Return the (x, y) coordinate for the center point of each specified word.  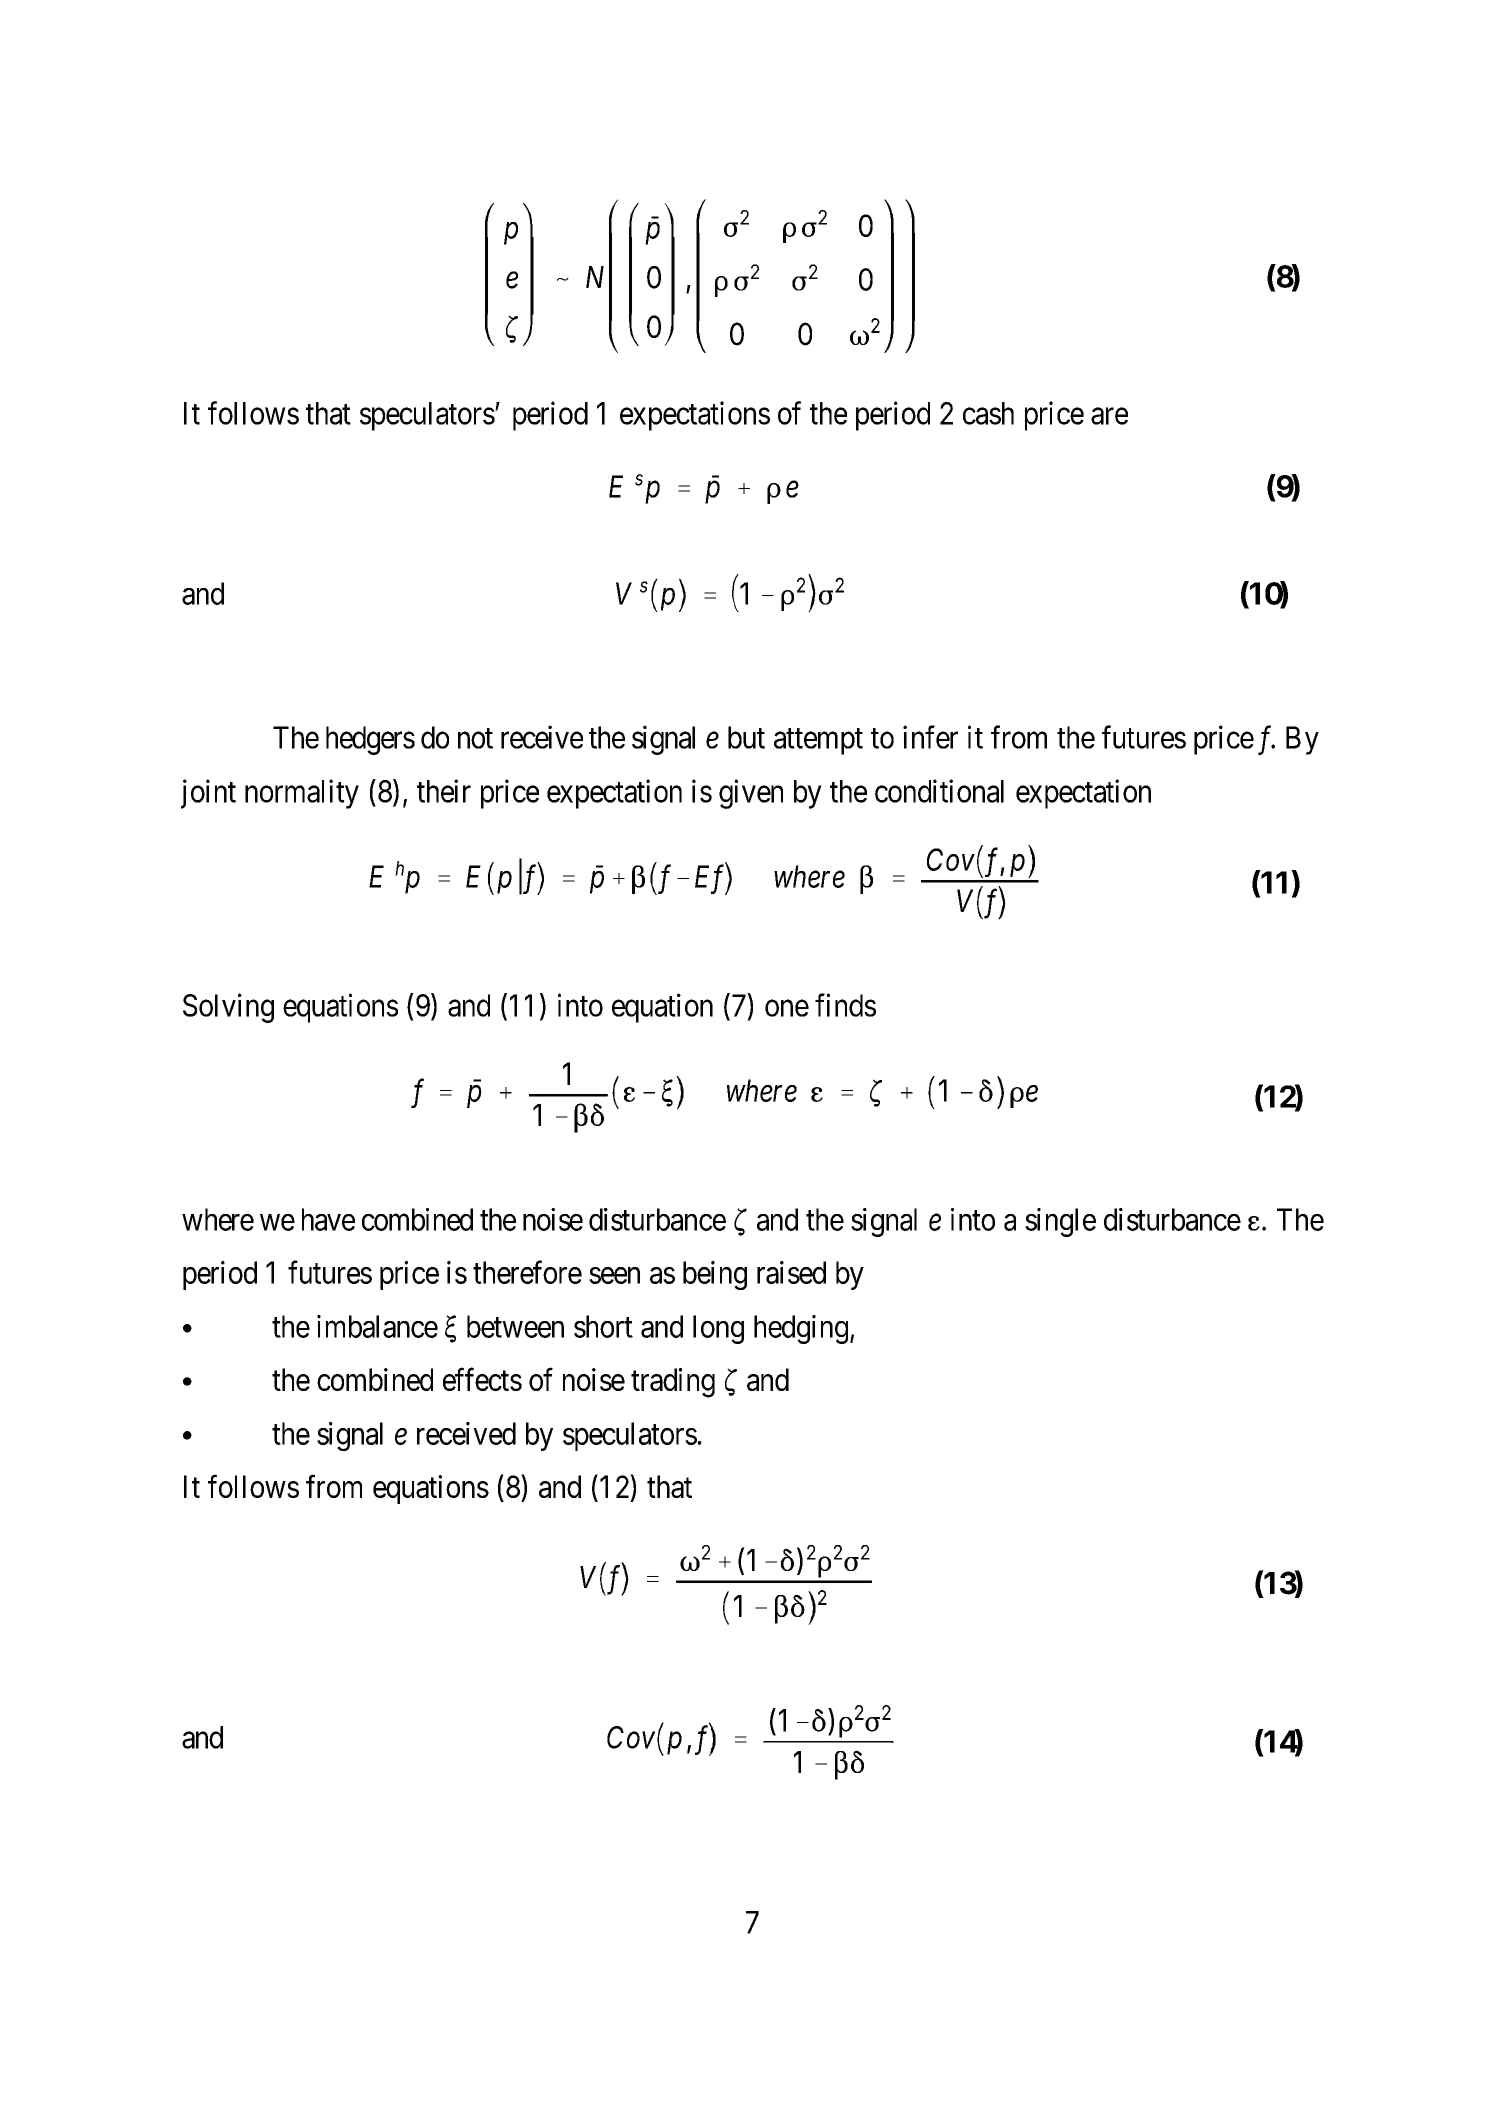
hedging (801, 1329)
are (1109, 416)
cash (988, 413)
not (475, 738)
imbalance (377, 1326)
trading (673, 1383)
